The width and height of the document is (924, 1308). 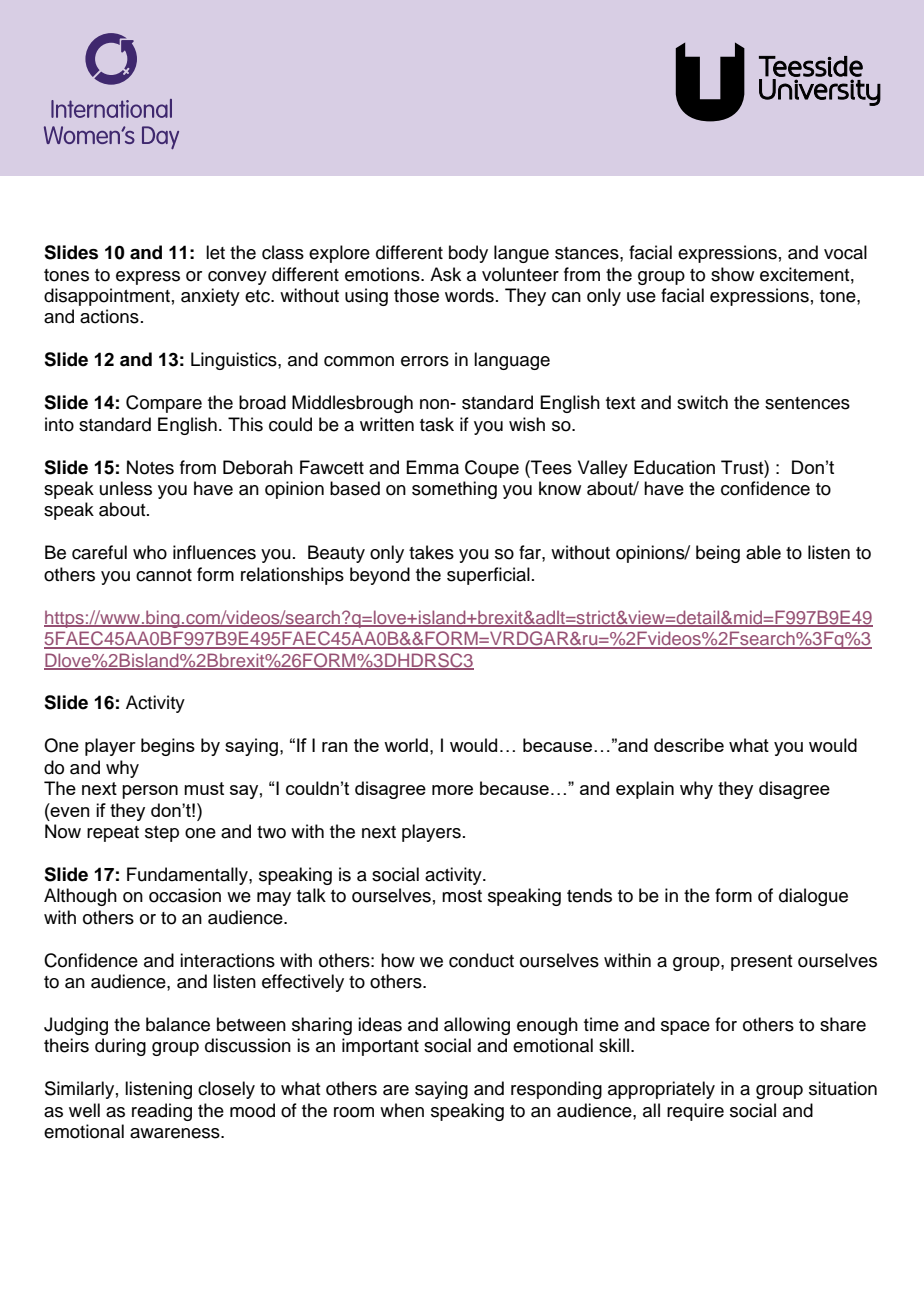 What do you see at coordinates (732, 274) in the document?
I see `show` at bounding box center [732, 274].
